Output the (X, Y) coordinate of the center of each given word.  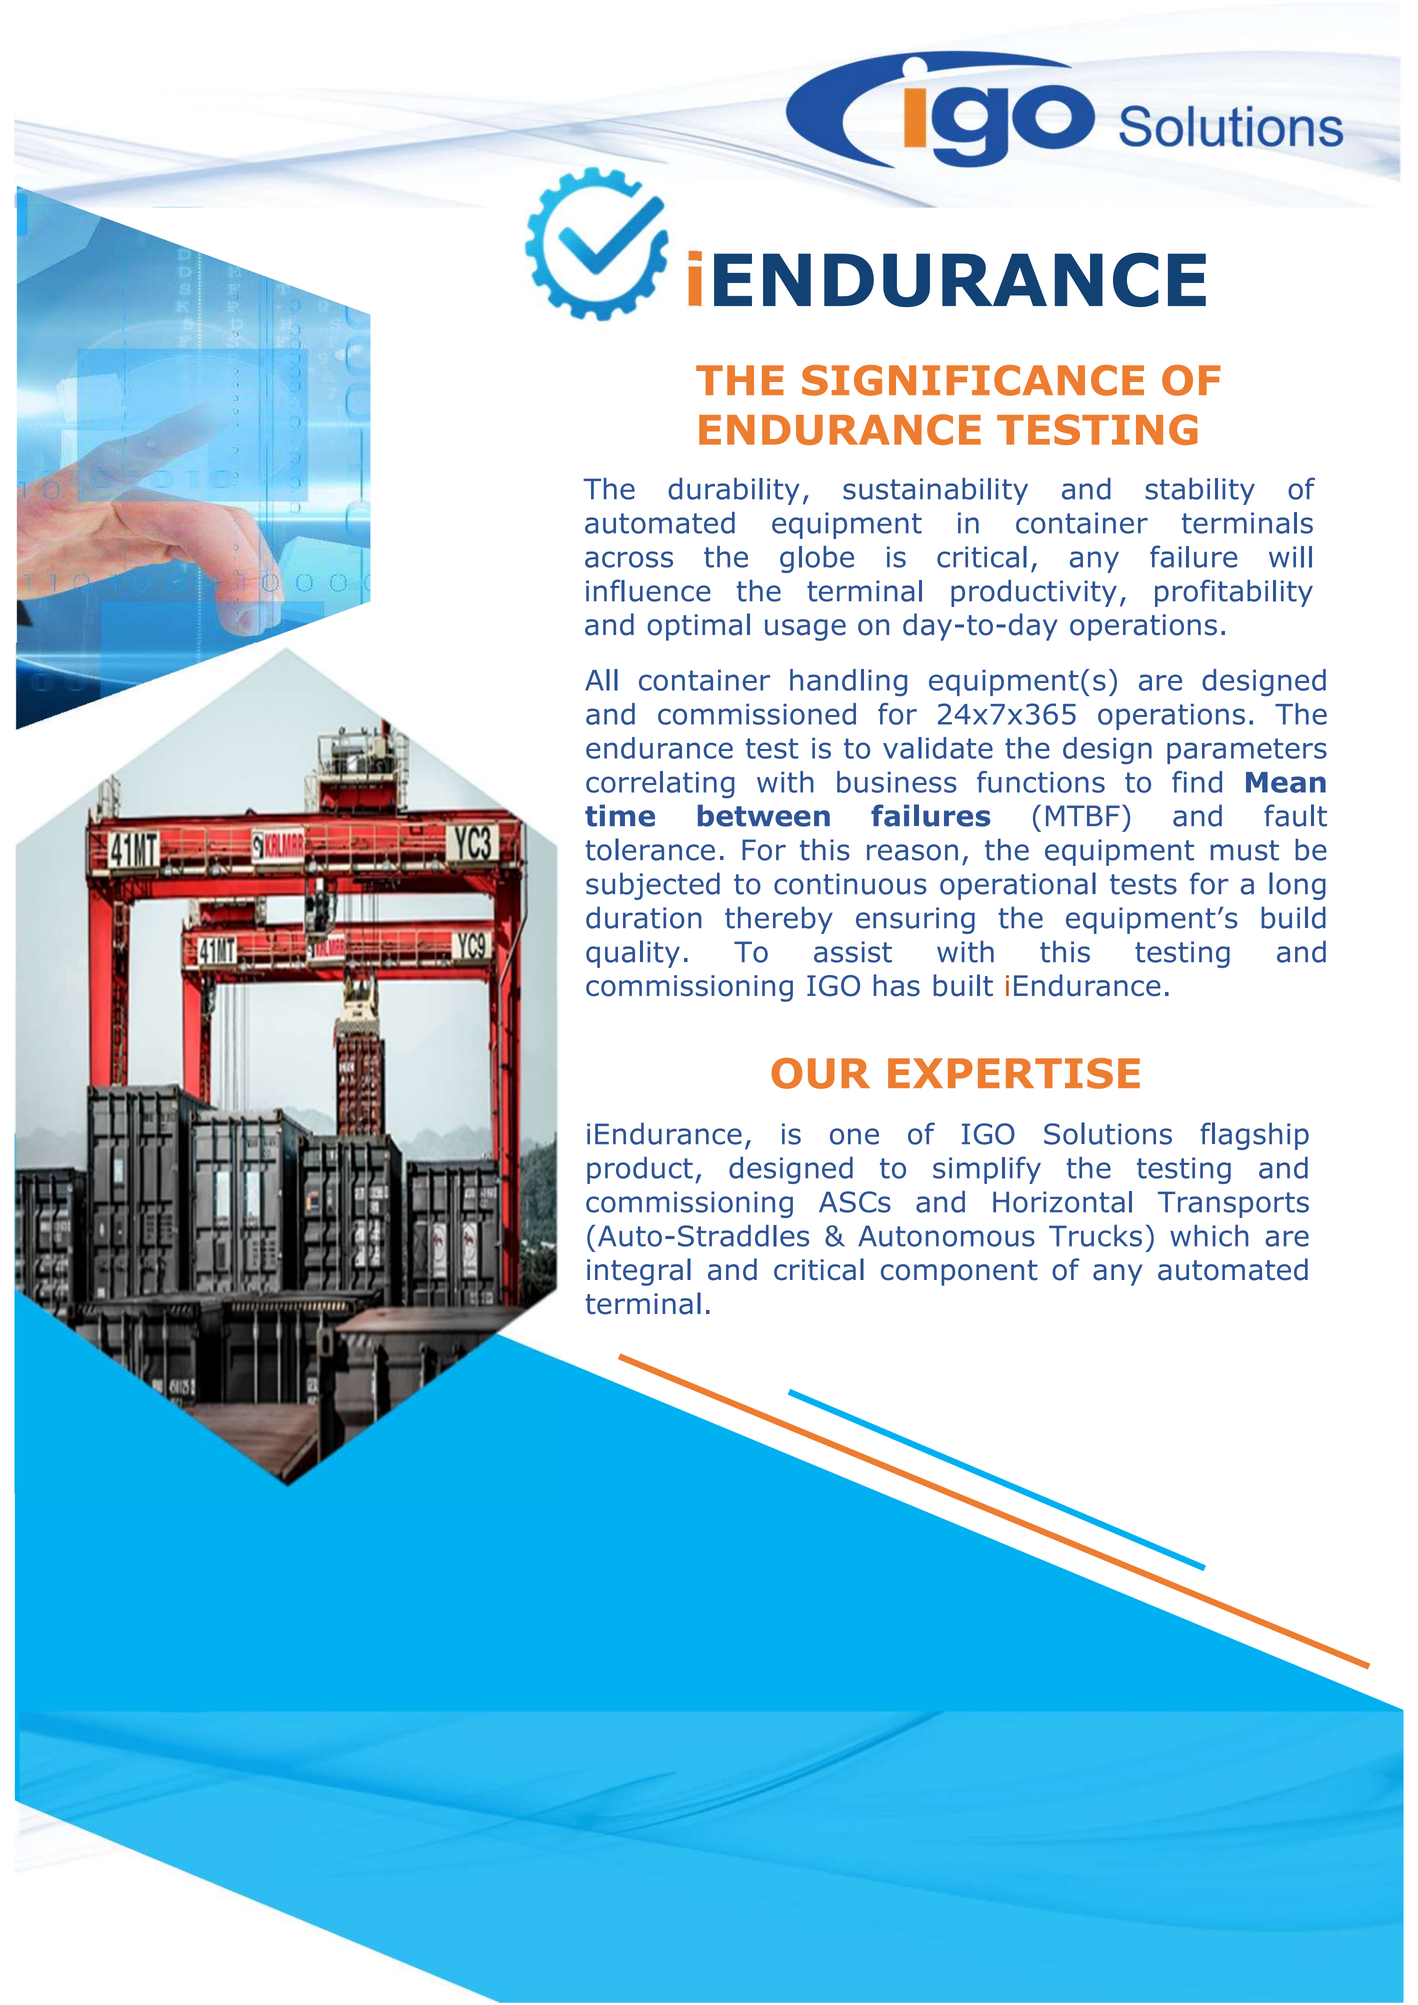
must (1245, 850)
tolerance (650, 849)
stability (1200, 491)
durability (734, 491)
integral (639, 1272)
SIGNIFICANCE (973, 380)
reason (912, 852)
